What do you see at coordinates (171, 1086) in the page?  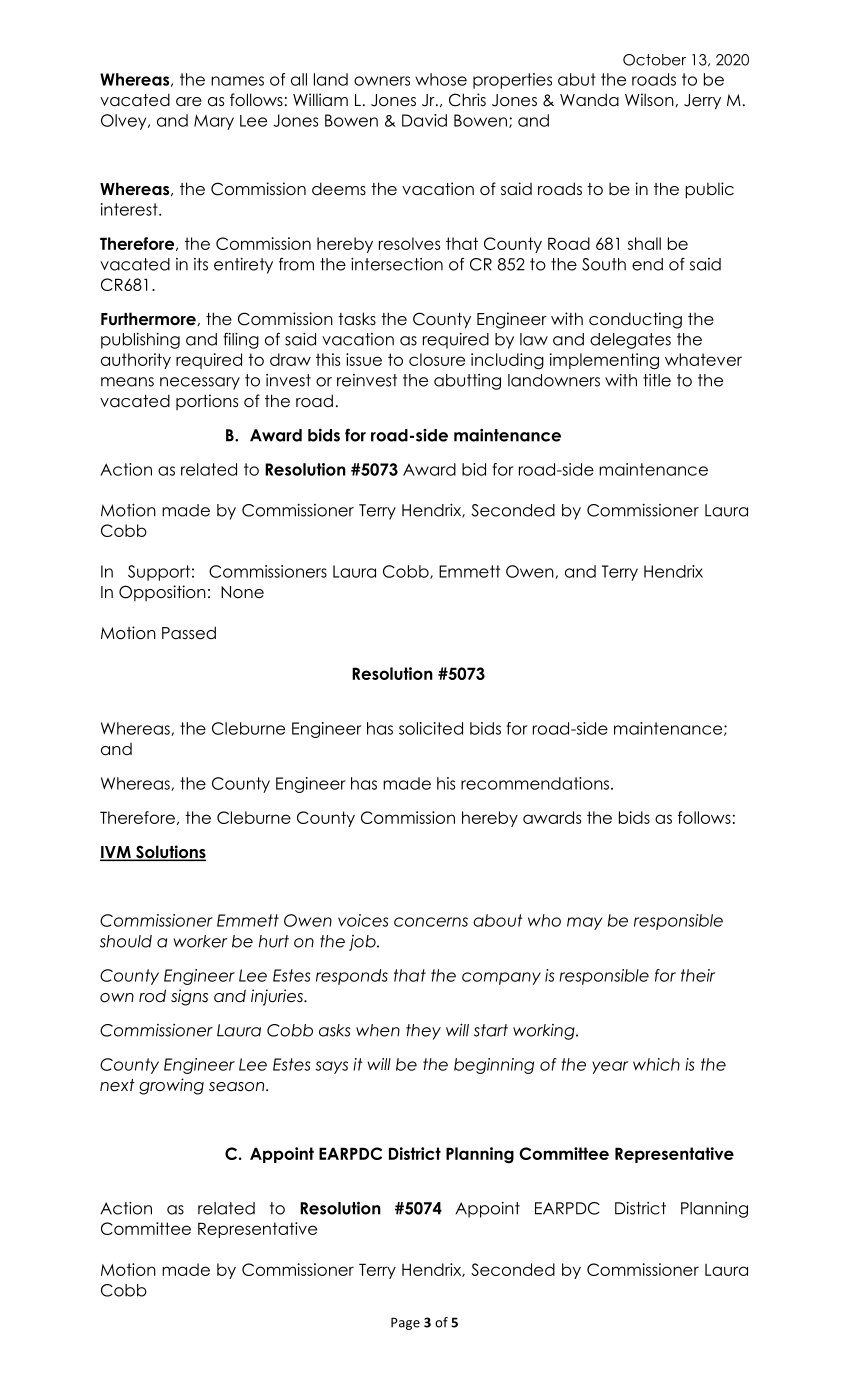 I see `growing` at bounding box center [171, 1086].
